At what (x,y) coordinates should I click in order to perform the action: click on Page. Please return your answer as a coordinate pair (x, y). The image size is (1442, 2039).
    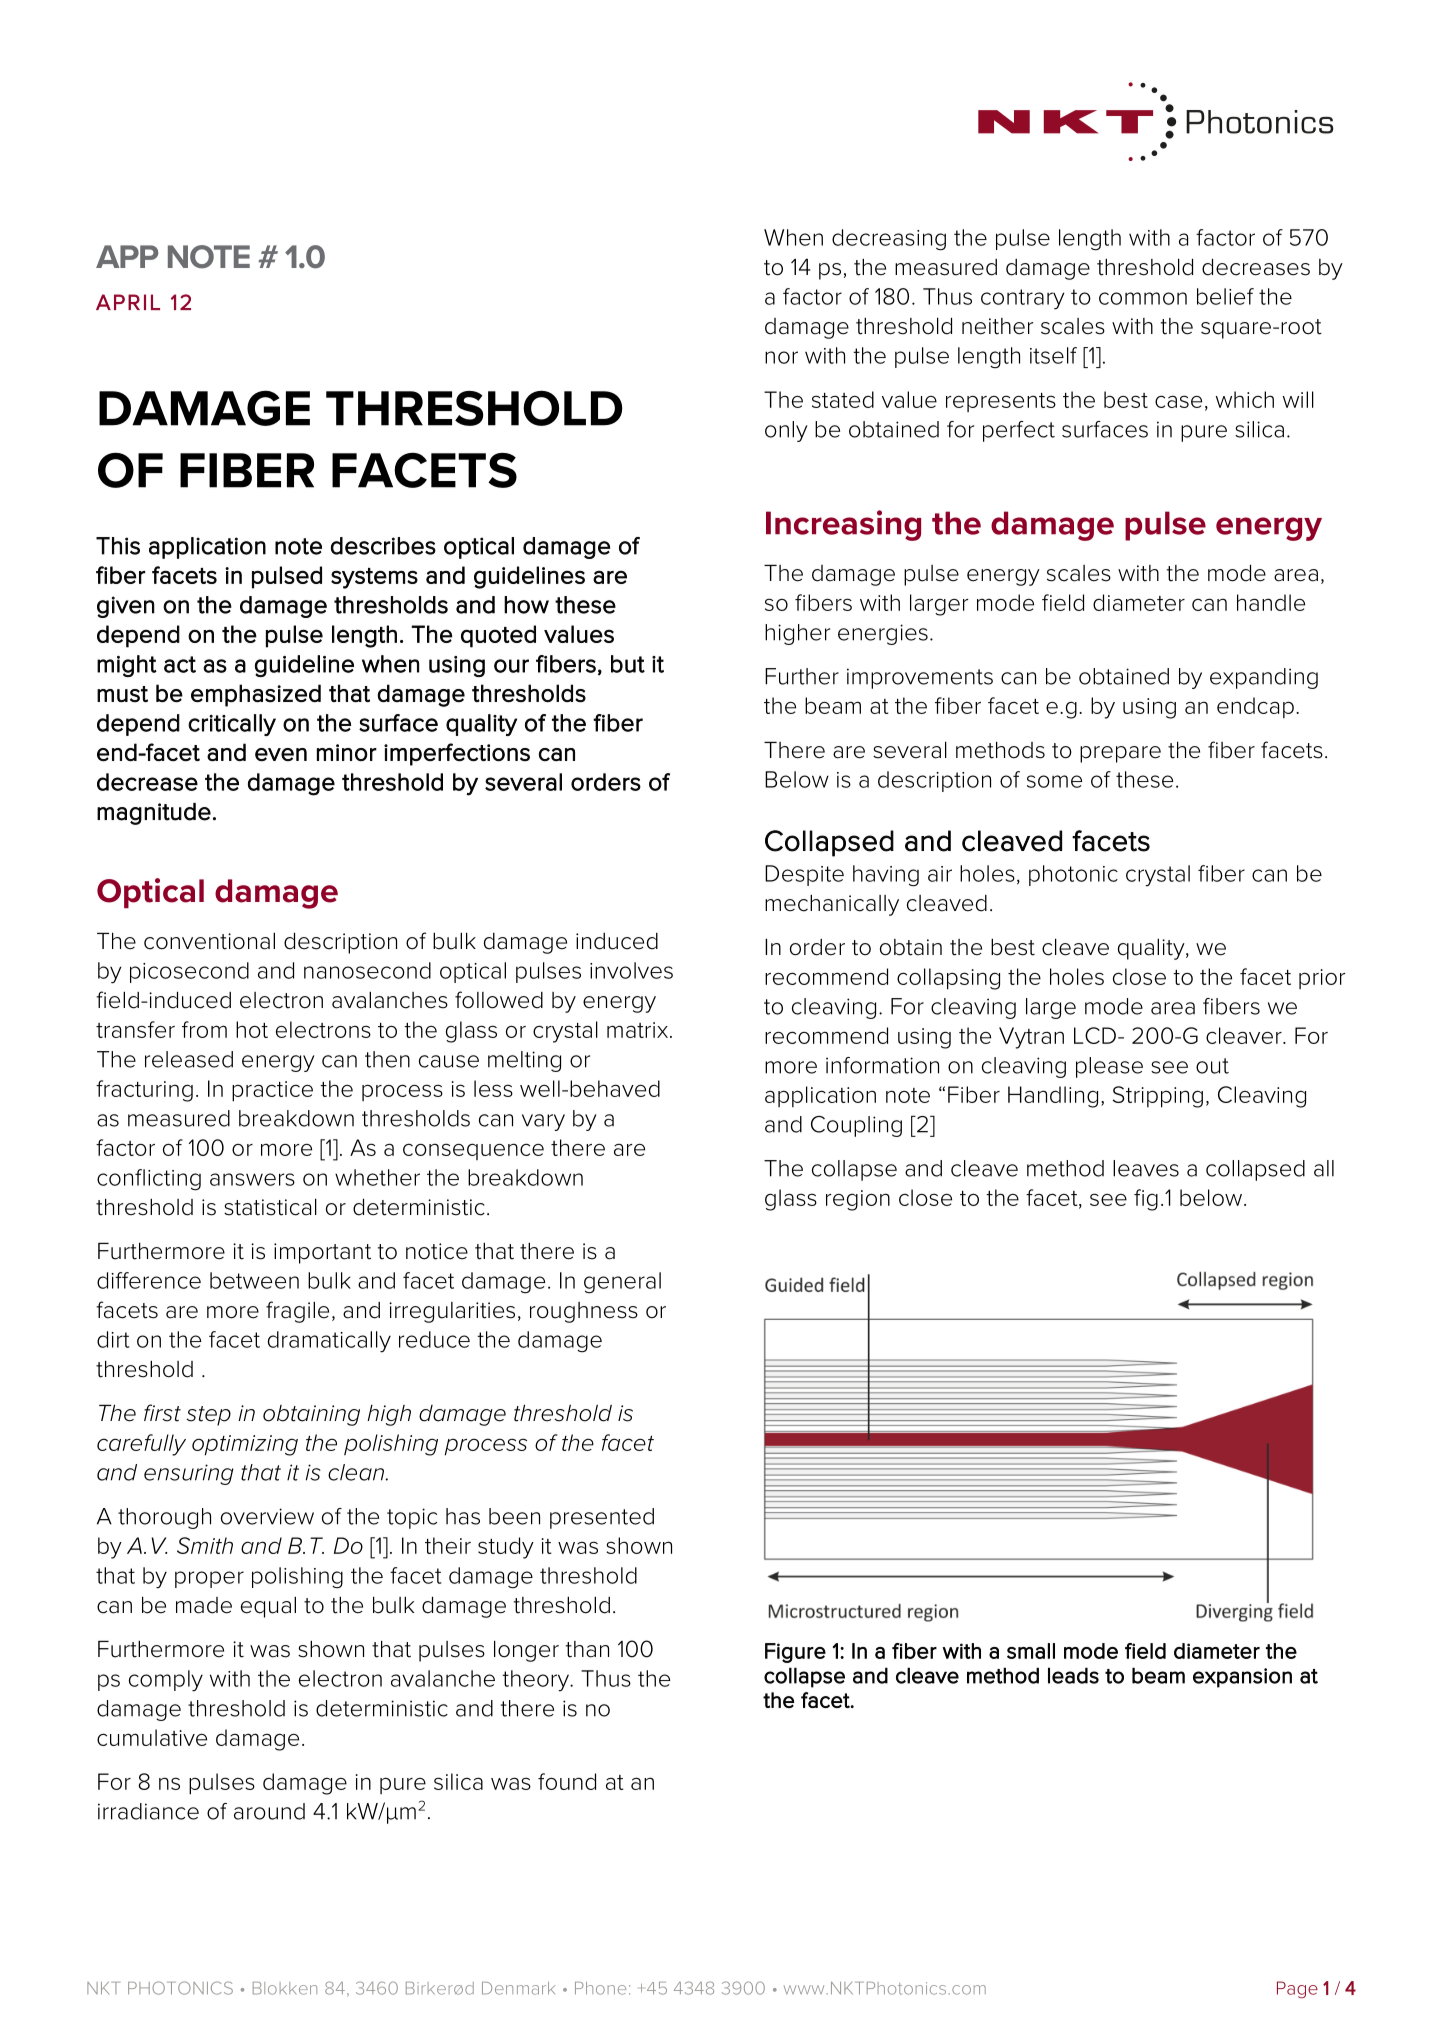
    Looking at the image, I should click on (1297, 1989).
